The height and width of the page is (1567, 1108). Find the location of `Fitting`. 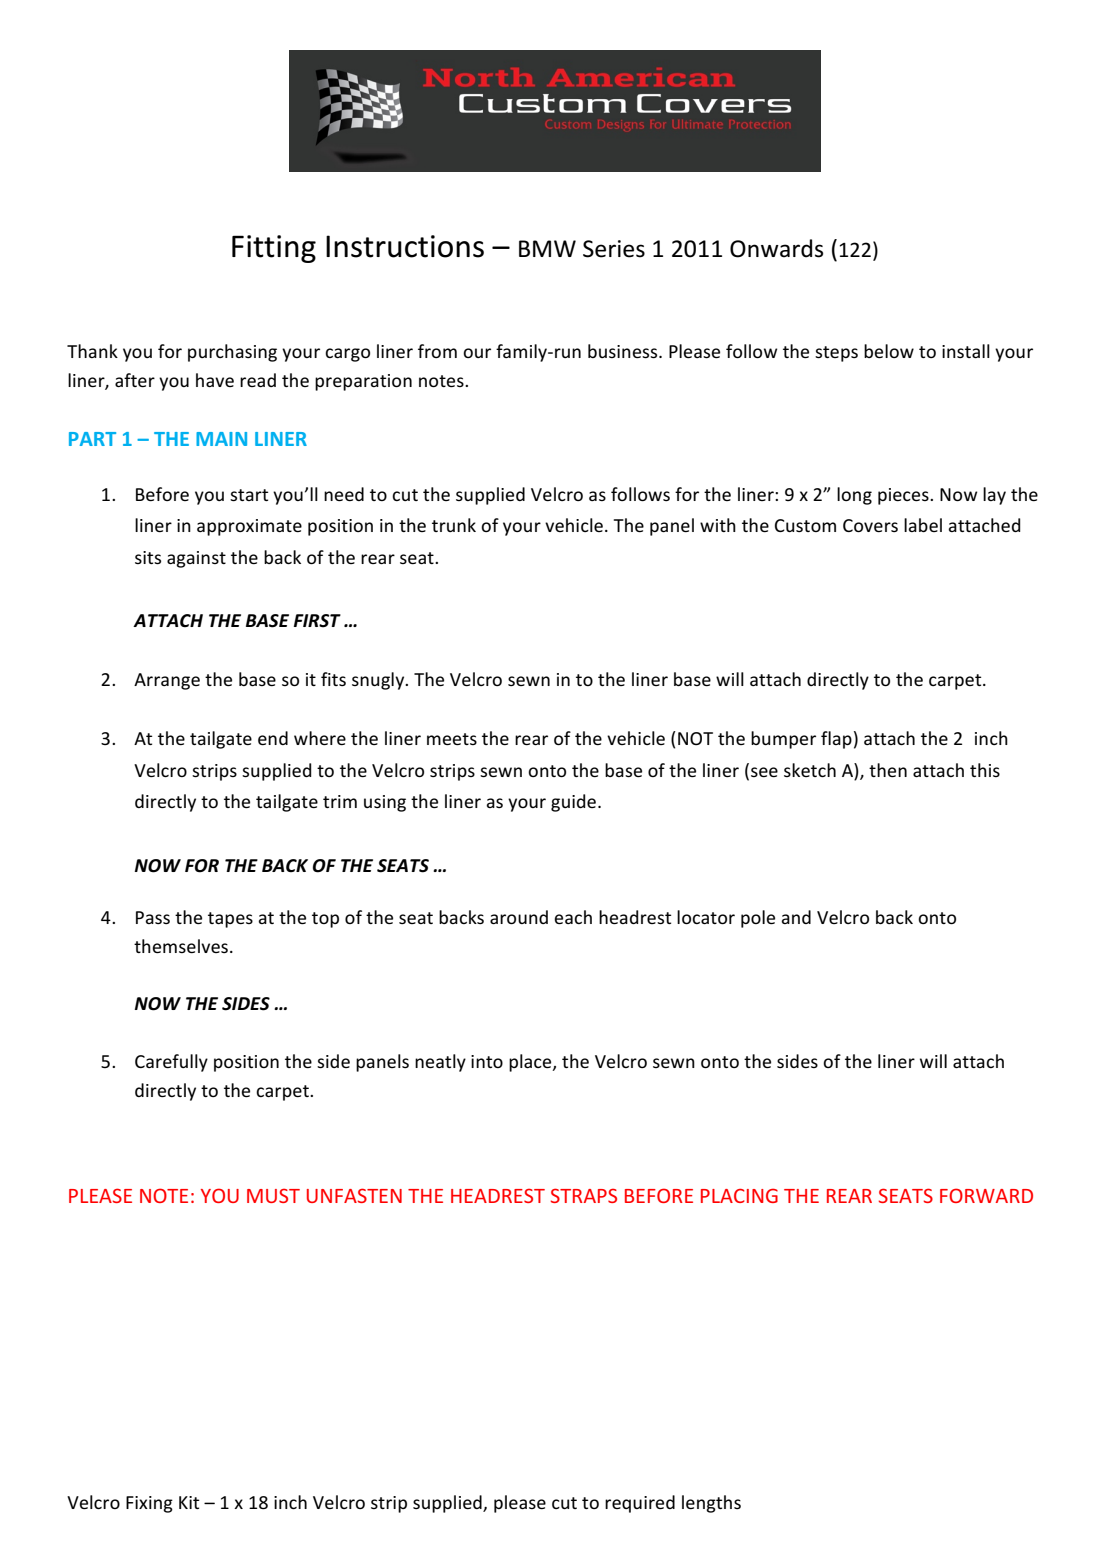

Fitting is located at coordinates (274, 249).
